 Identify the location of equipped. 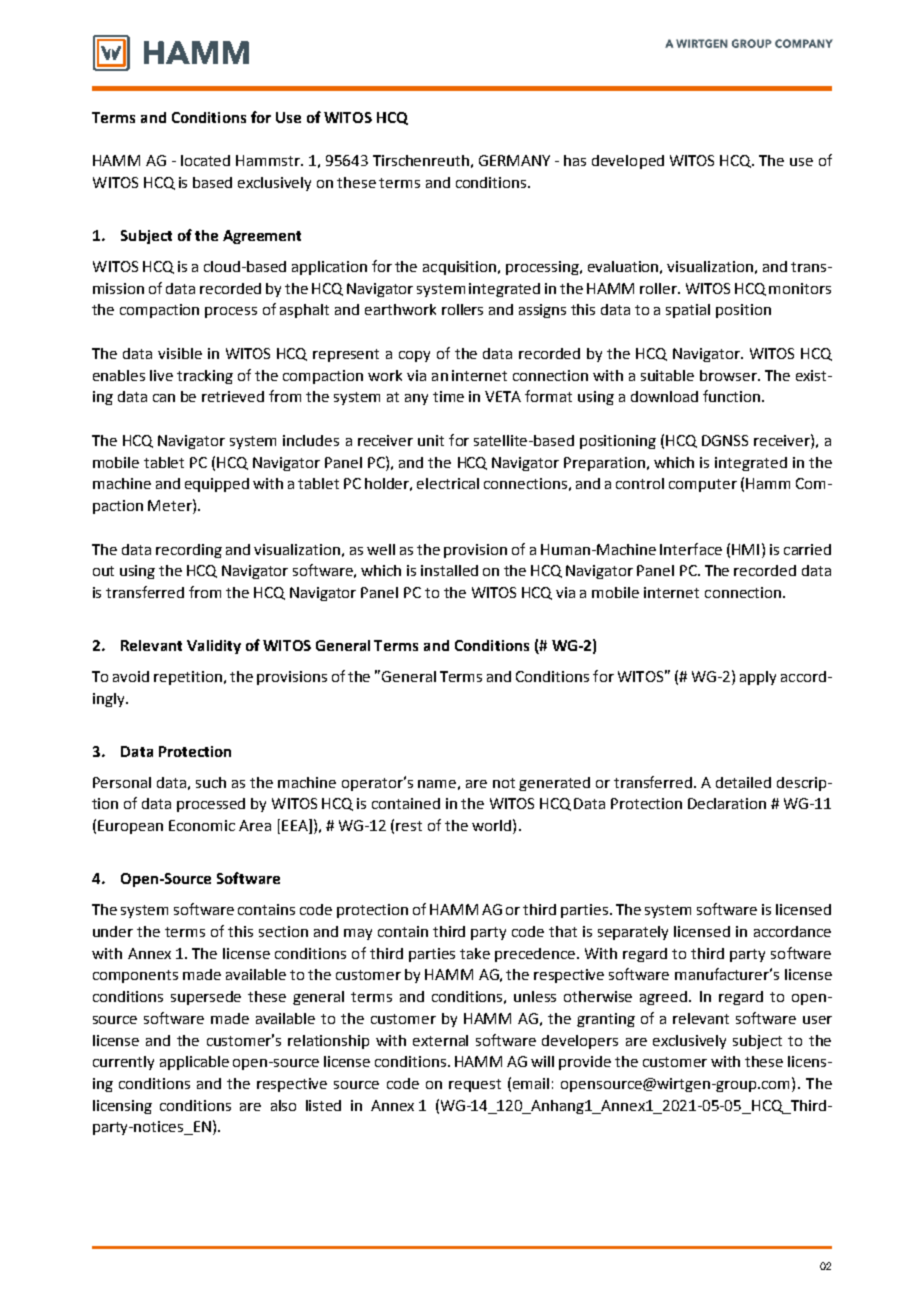
(217, 485).
